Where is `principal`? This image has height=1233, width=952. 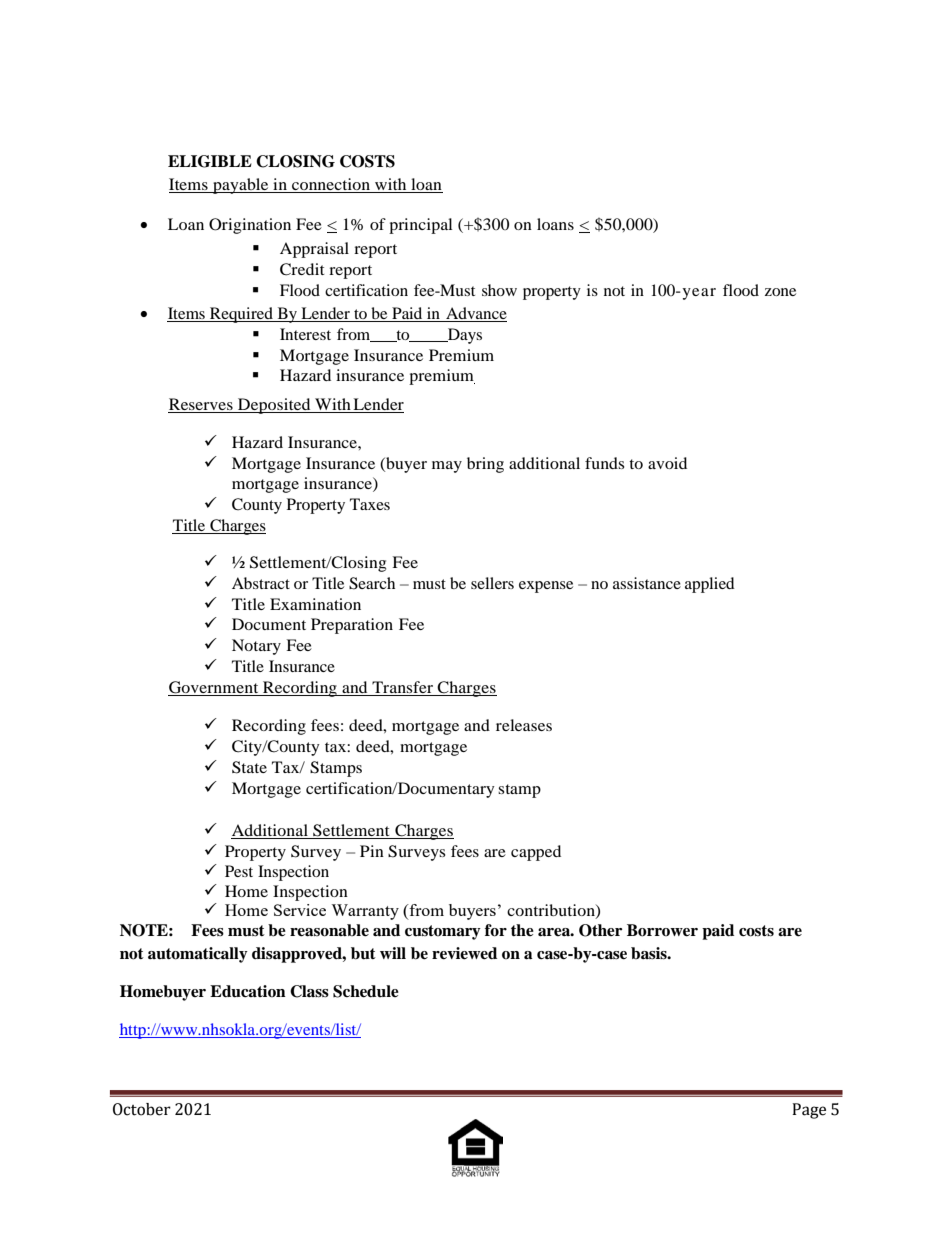
principal is located at coordinates (420, 226).
